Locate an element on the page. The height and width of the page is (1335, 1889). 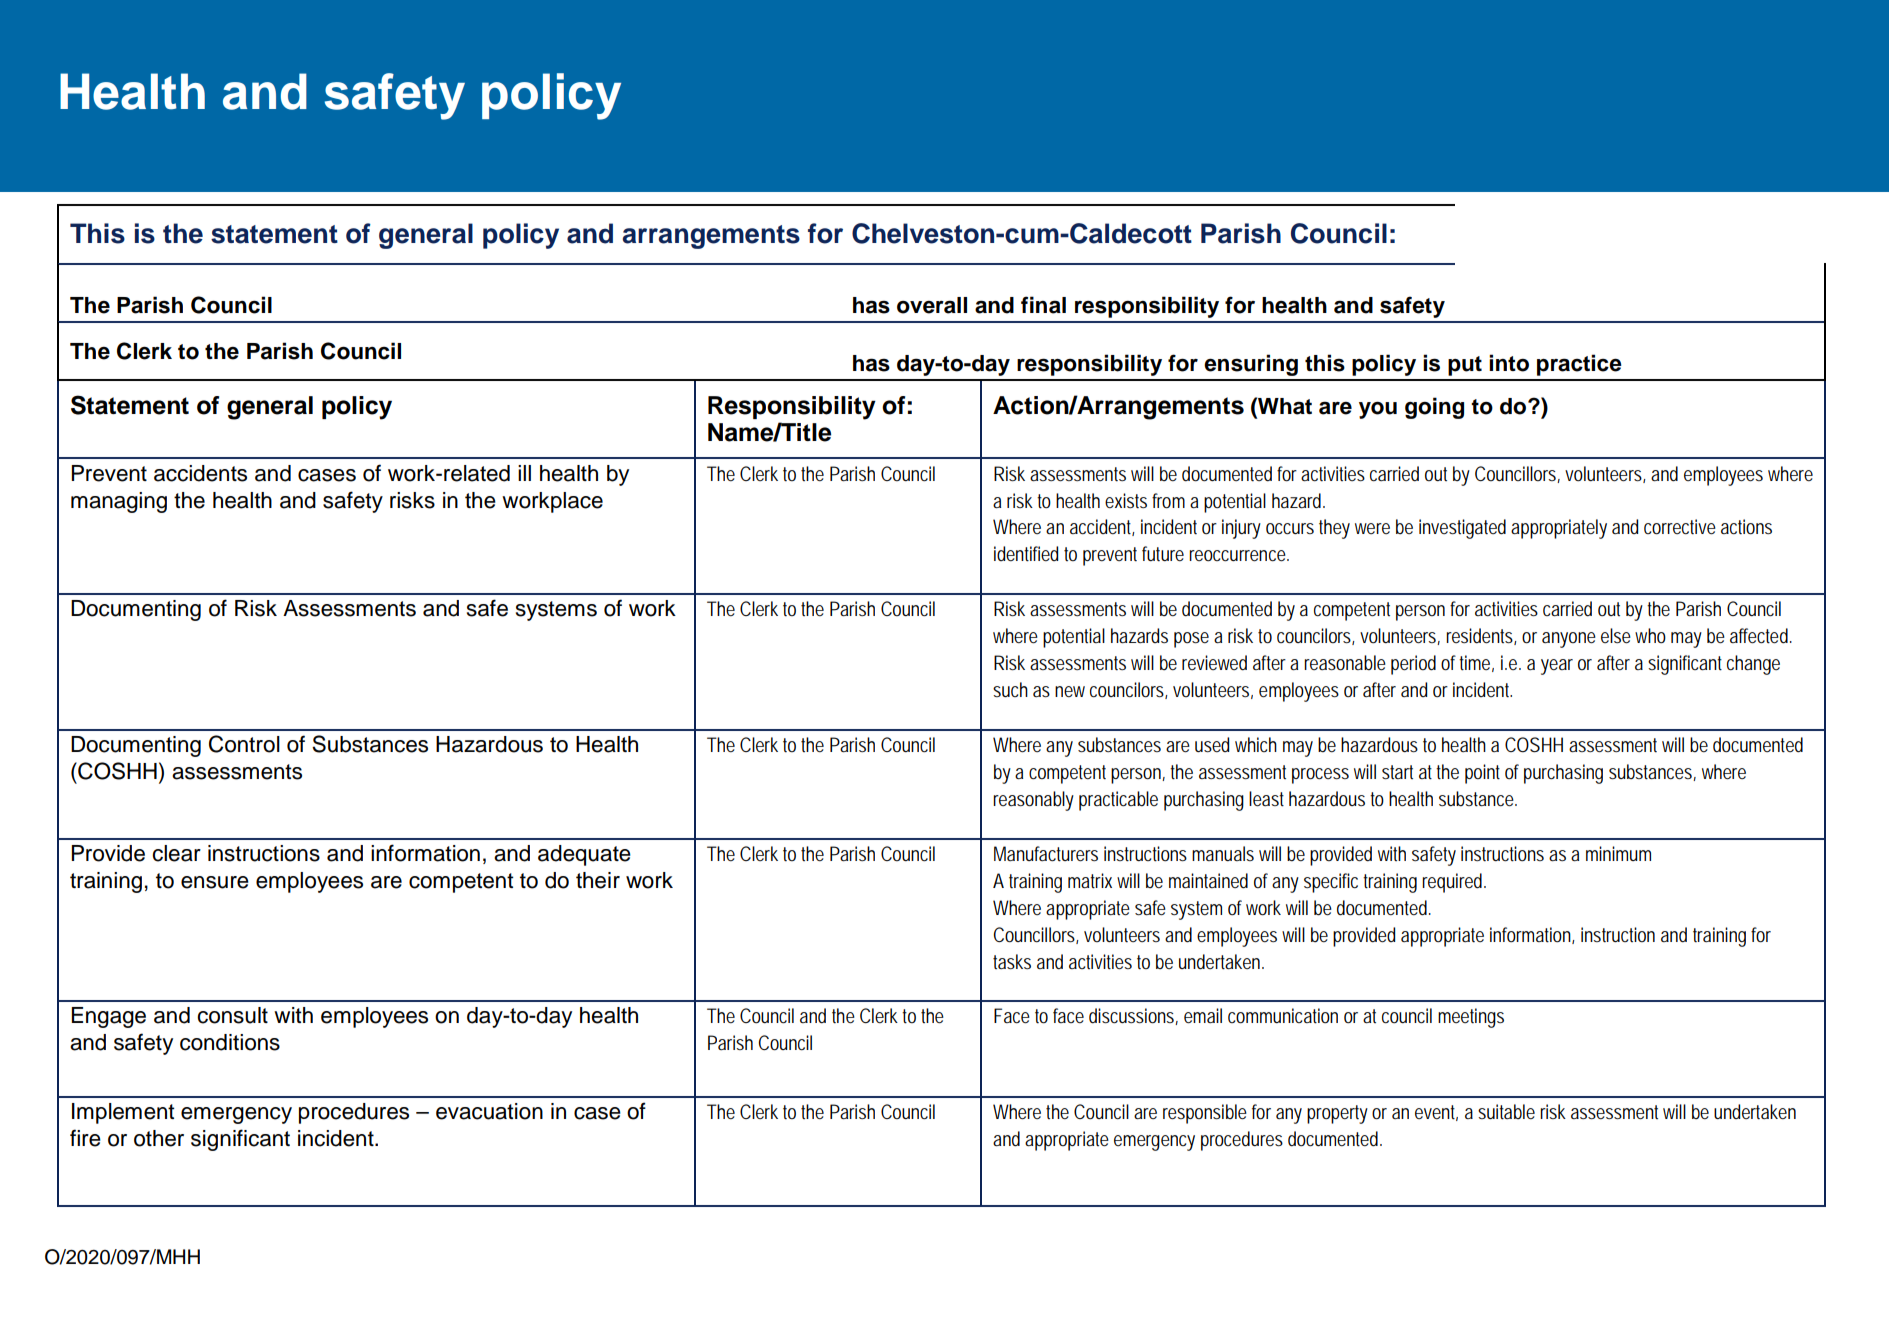
final is located at coordinates (1043, 305).
